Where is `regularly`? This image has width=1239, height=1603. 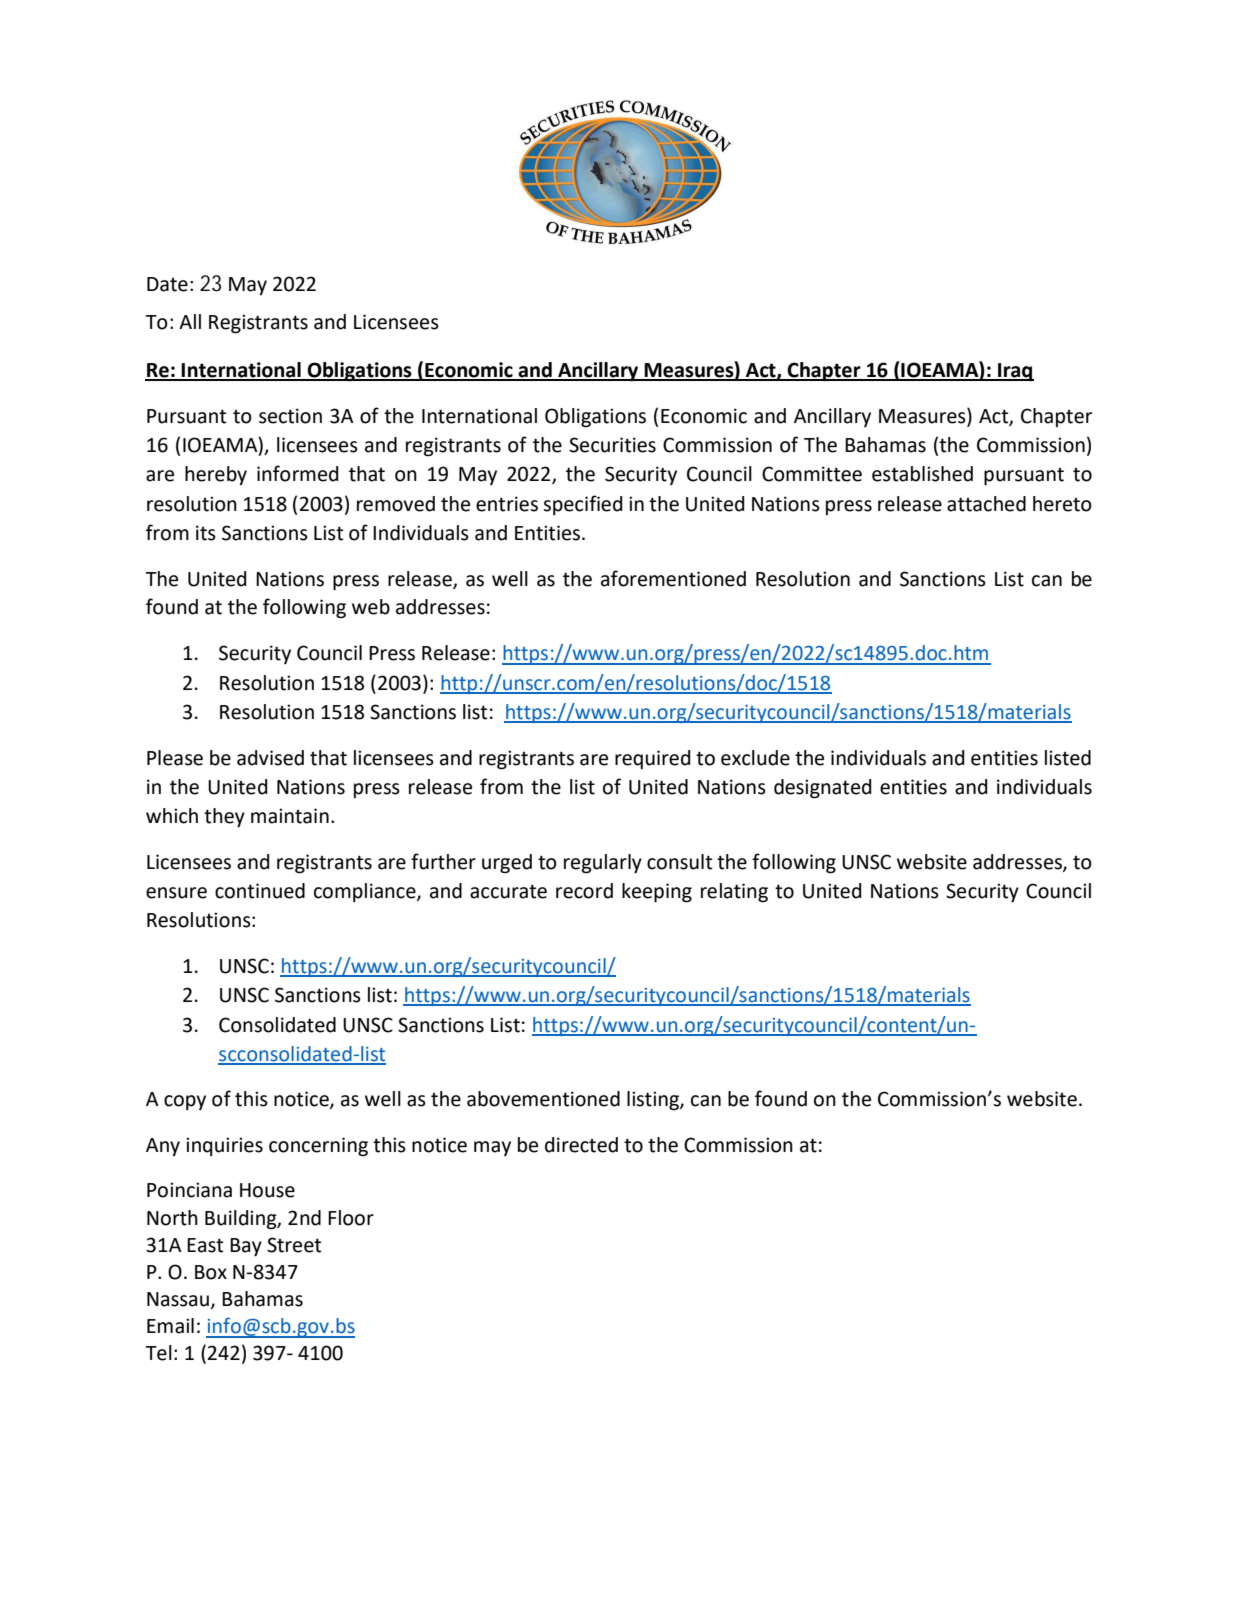 regularly is located at coordinates (603, 864).
